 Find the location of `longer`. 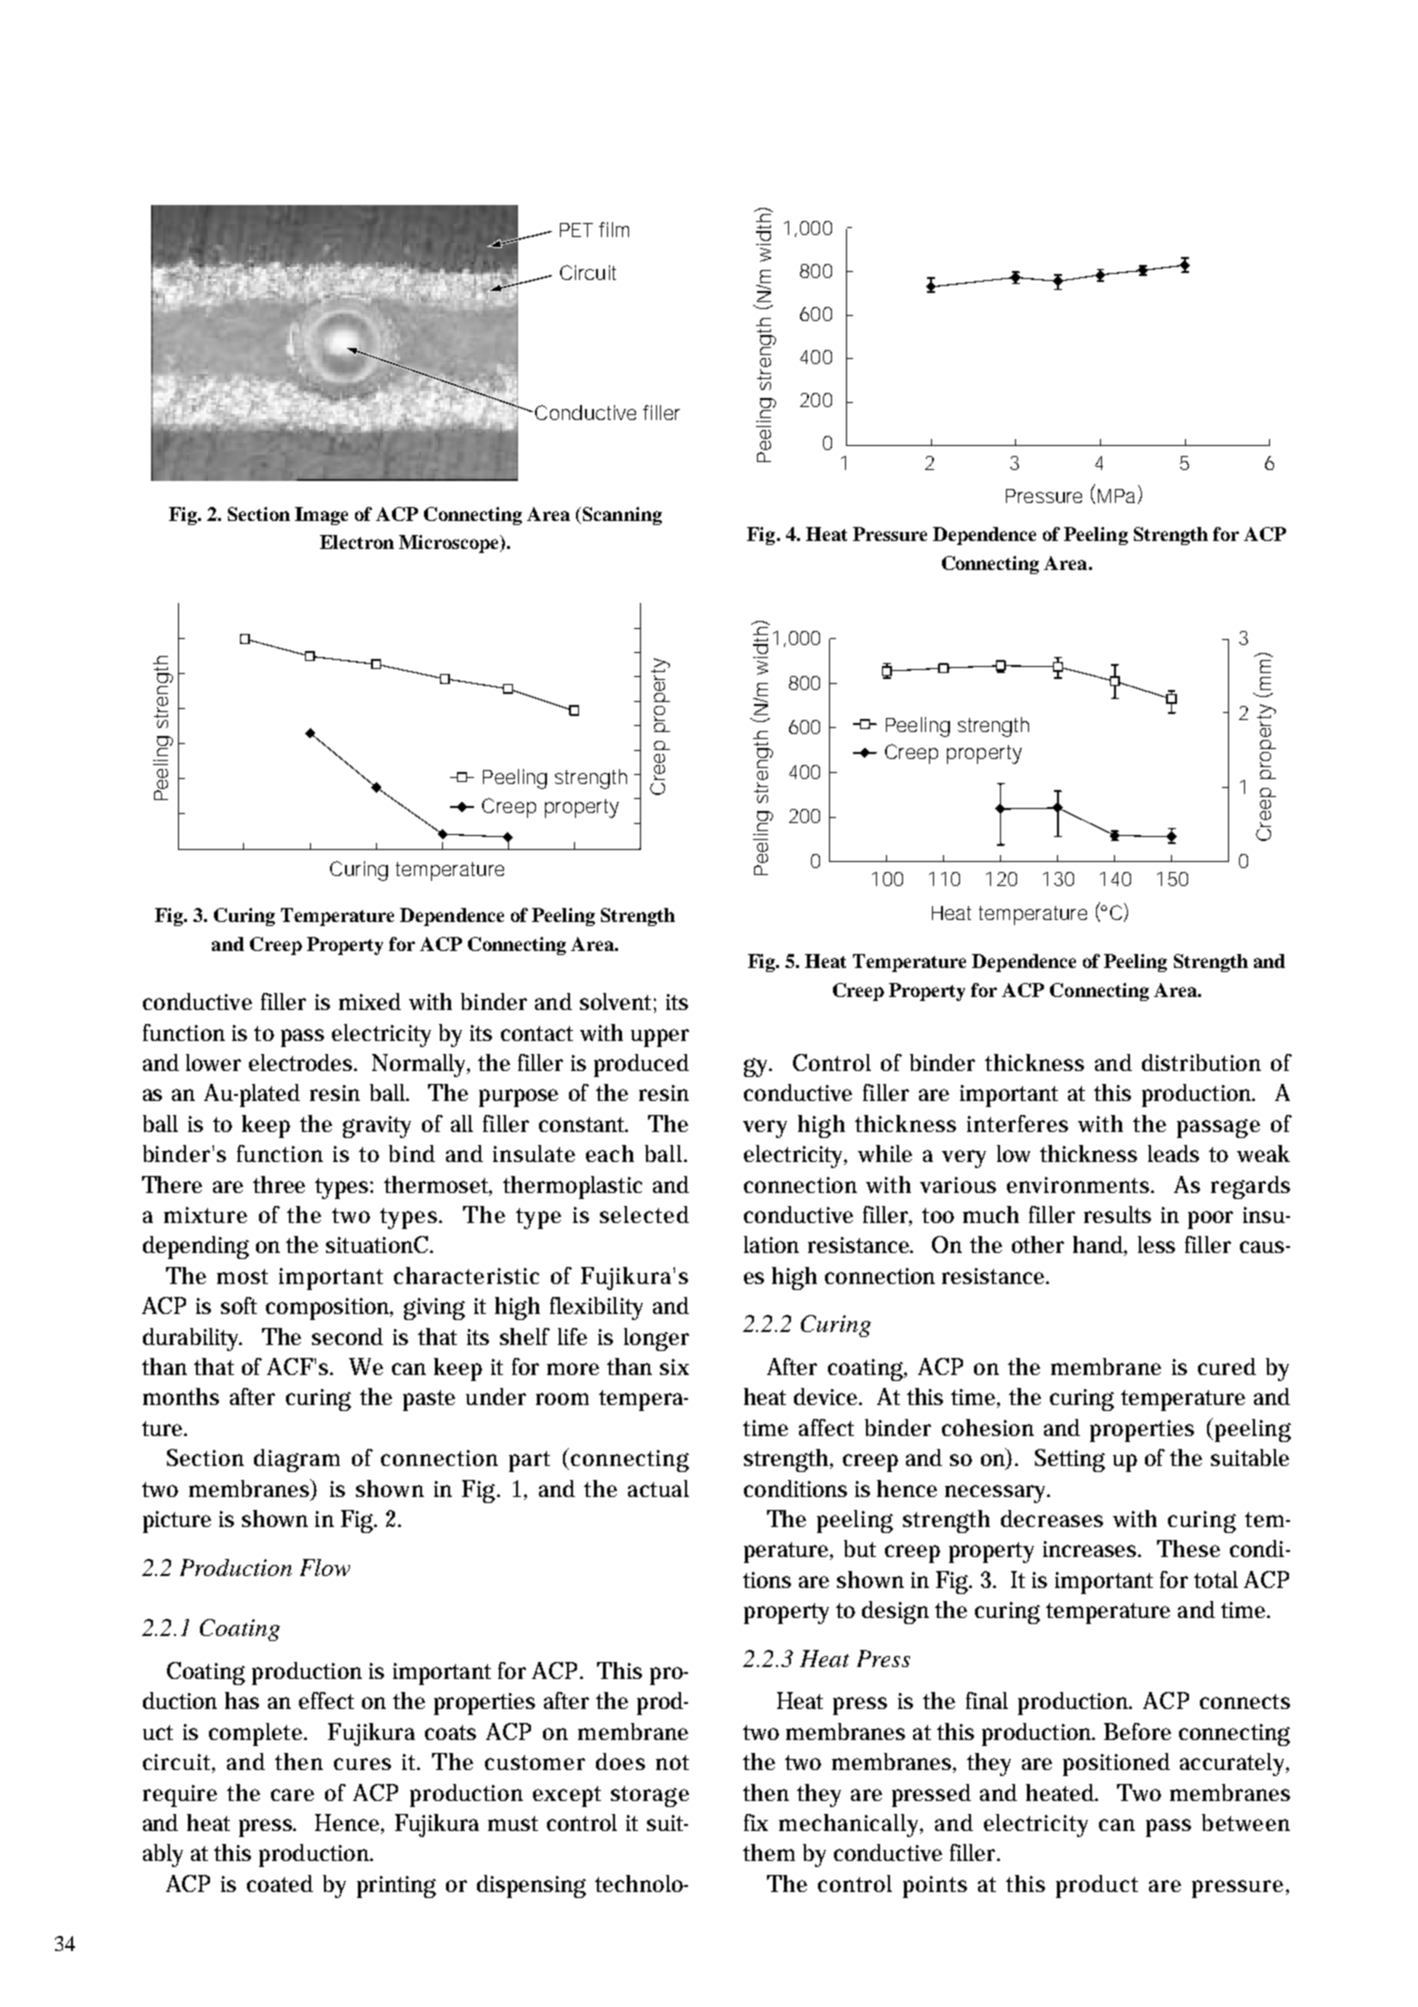

longer is located at coordinates (656, 1339).
